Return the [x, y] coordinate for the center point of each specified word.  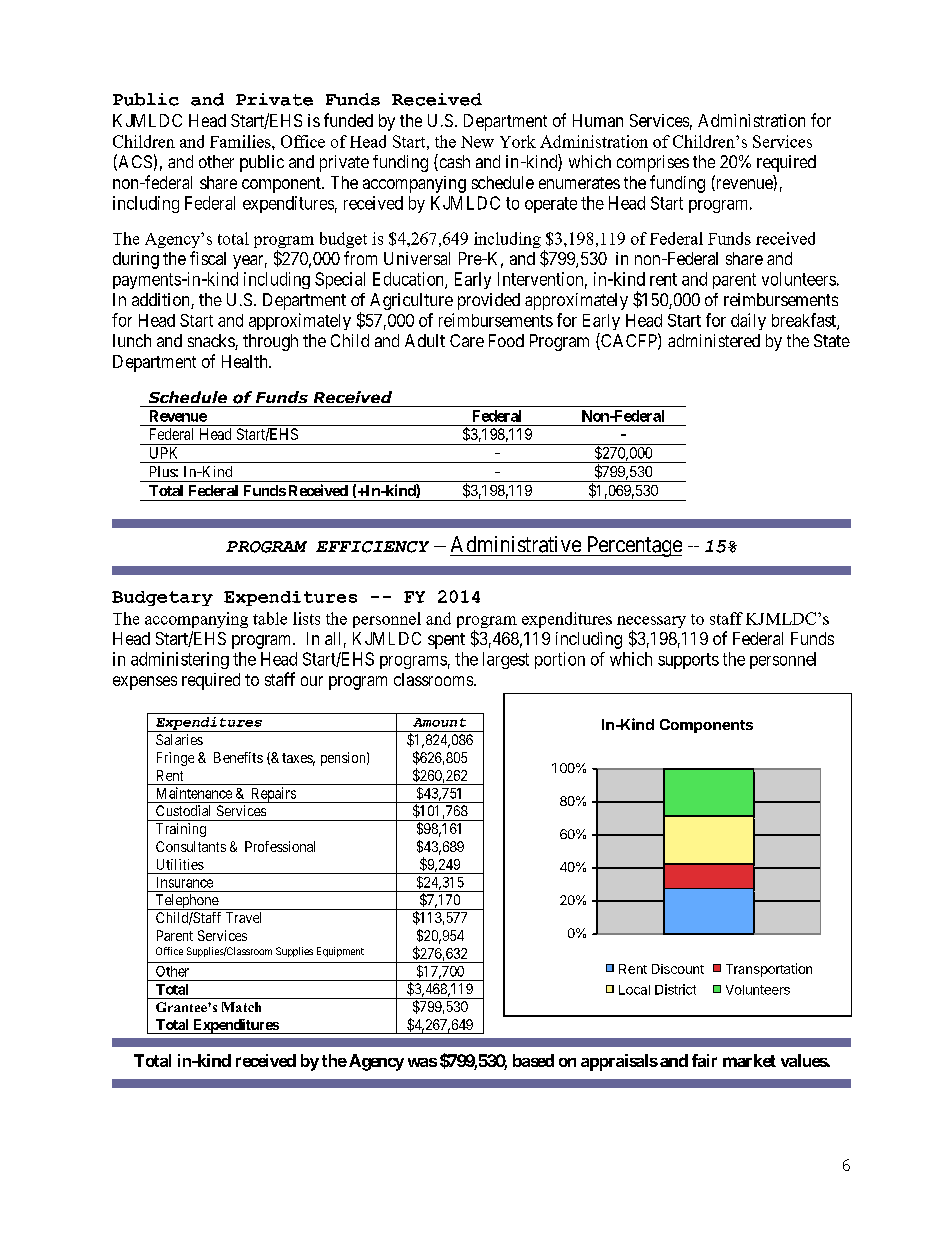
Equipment [340, 952]
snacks [212, 342]
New [477, 142]
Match [241, 1007]
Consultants [191, 846]
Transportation [769, 970]
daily [748, 321]
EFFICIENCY [372, 547]
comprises [653, 163]
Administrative [516, 544]
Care [467, 340]
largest [506, 660]
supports [688, 661]
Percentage [633, 546]
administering [180, 660]
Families [241, 141]
